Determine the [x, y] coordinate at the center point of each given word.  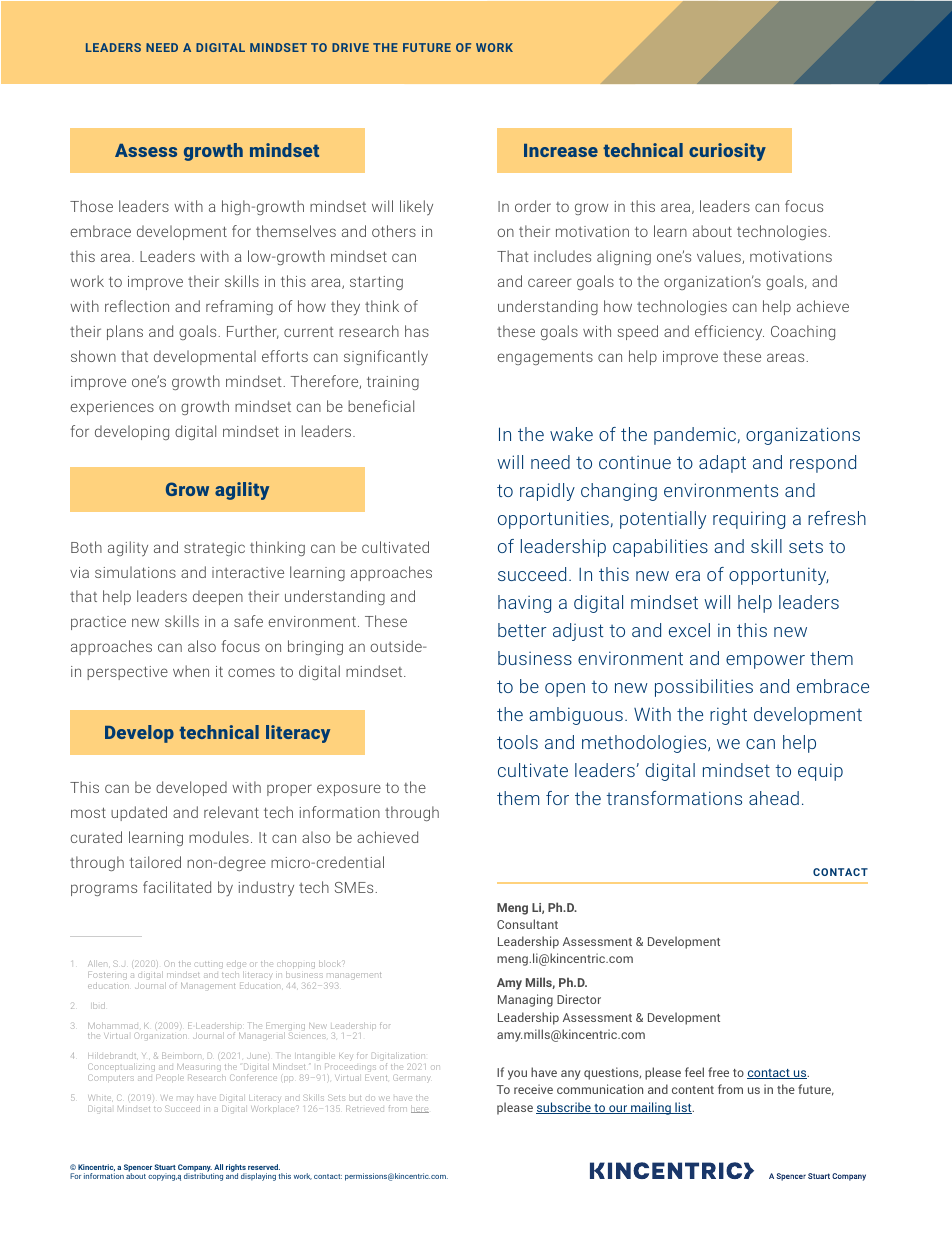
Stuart [165, 1167]
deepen [218, 597]
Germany [412, 1079]
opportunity [778, 576]
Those [91, 206]
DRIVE [350, 47]
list [683, 1108]
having [524, 604]
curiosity [727, 152]
